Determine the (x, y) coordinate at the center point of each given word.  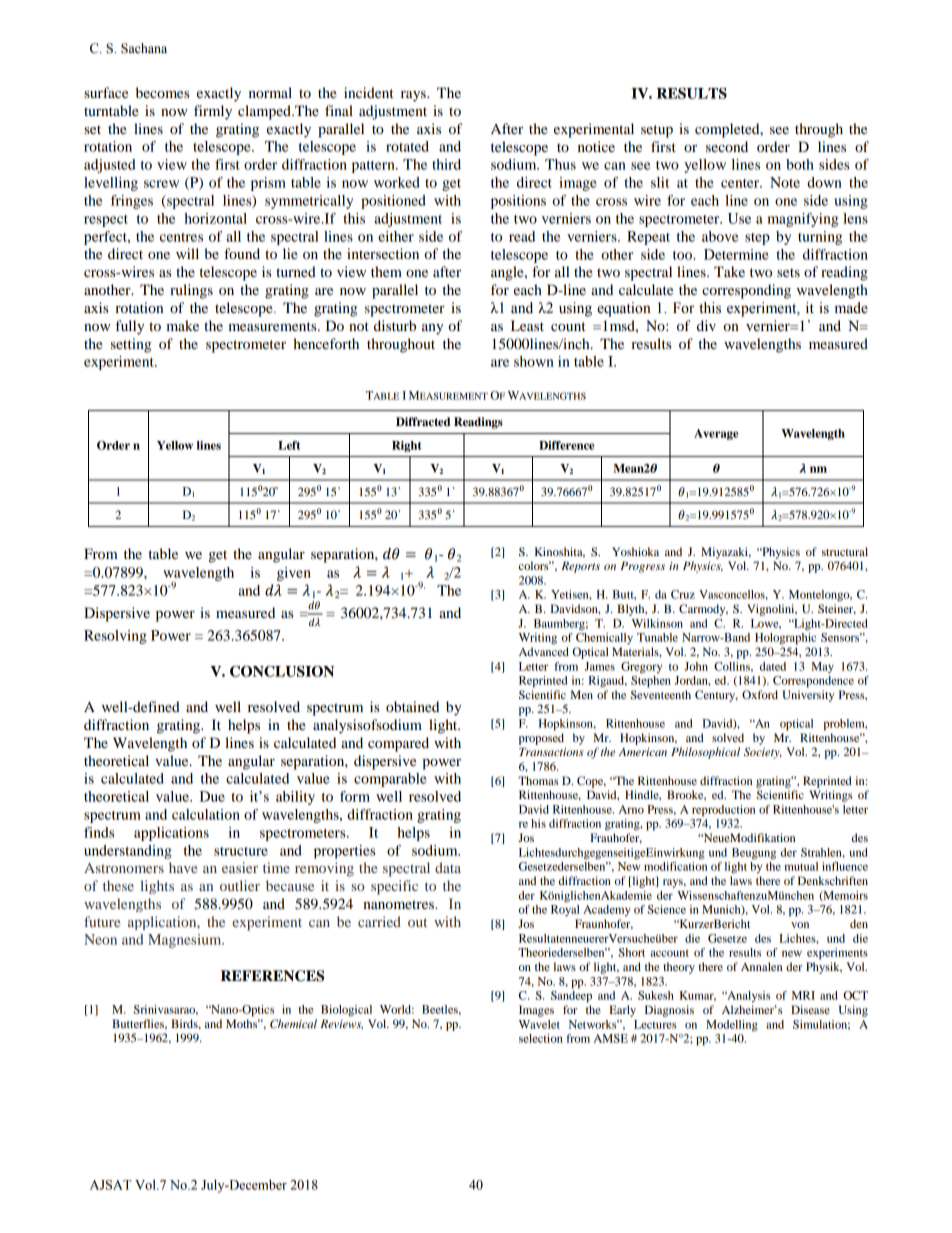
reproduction (723, 811)
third (446, 164)
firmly (213, 112)
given (294, 574)
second (727, 146)
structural (845, 551)
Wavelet (539, 1024)
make (182, 325)
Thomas (538, 780)
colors (535, 565)
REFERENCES (272, 976)
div (706, 325)
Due (212, 796)
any (432, 329)
